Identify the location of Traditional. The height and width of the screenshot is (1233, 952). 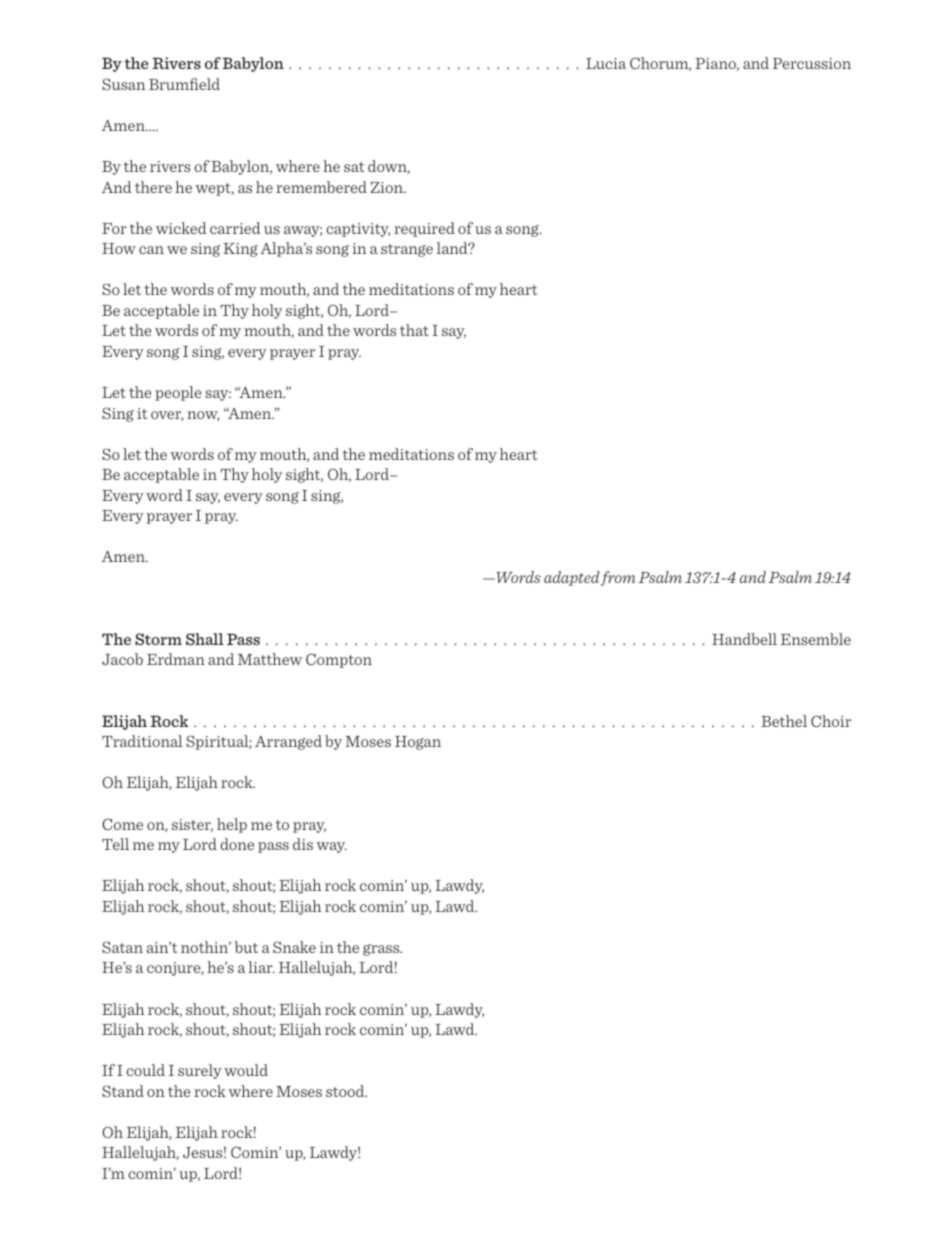
(142, 741).
